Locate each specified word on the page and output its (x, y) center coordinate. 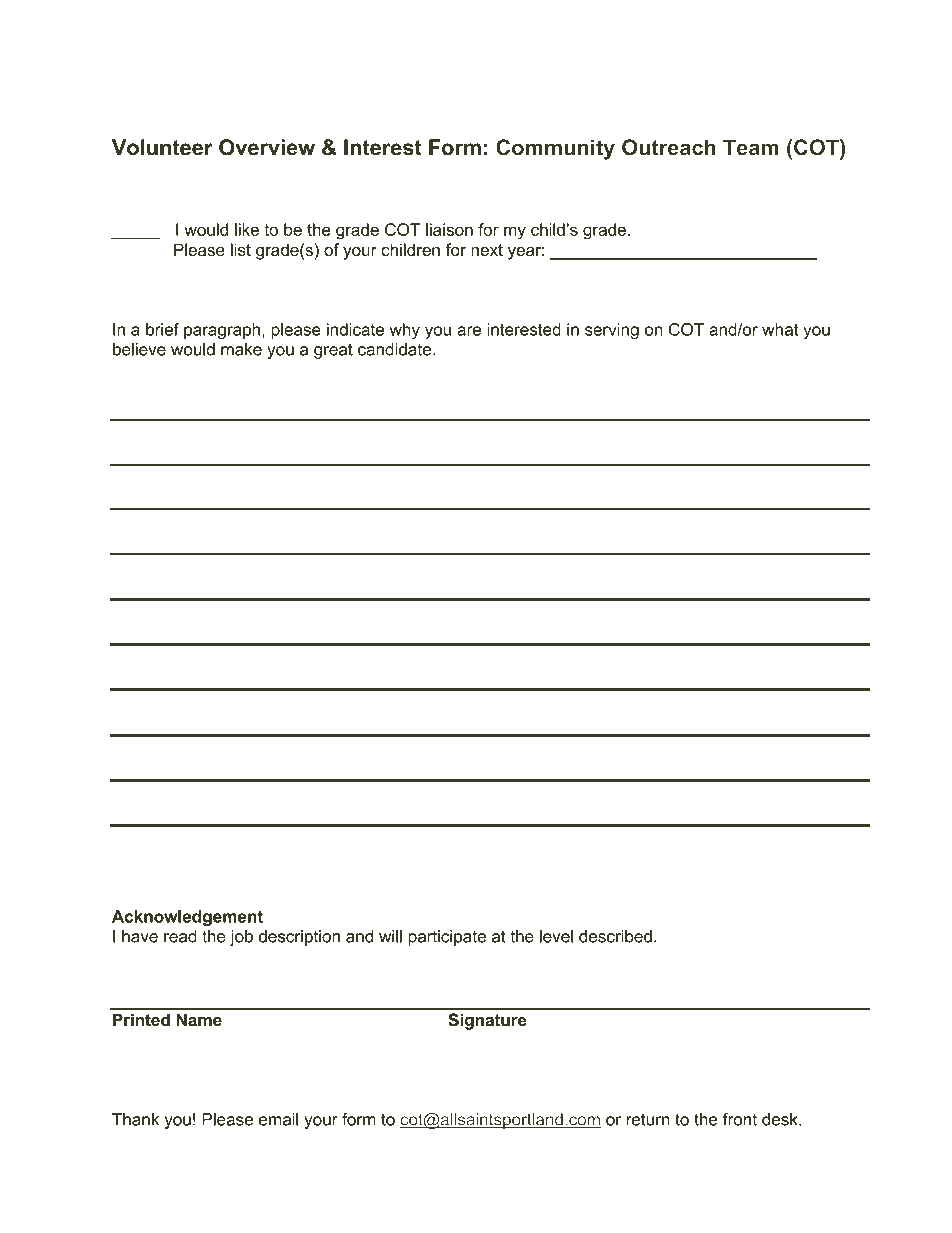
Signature (487, 1021)
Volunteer (162, 147)
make (241, 349)
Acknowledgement (187, 918)
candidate (394, 349)
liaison (449, 229)
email (279, 1119)
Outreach (669, 147)
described (615, 936)
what (780, 329)
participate (447, 938)
